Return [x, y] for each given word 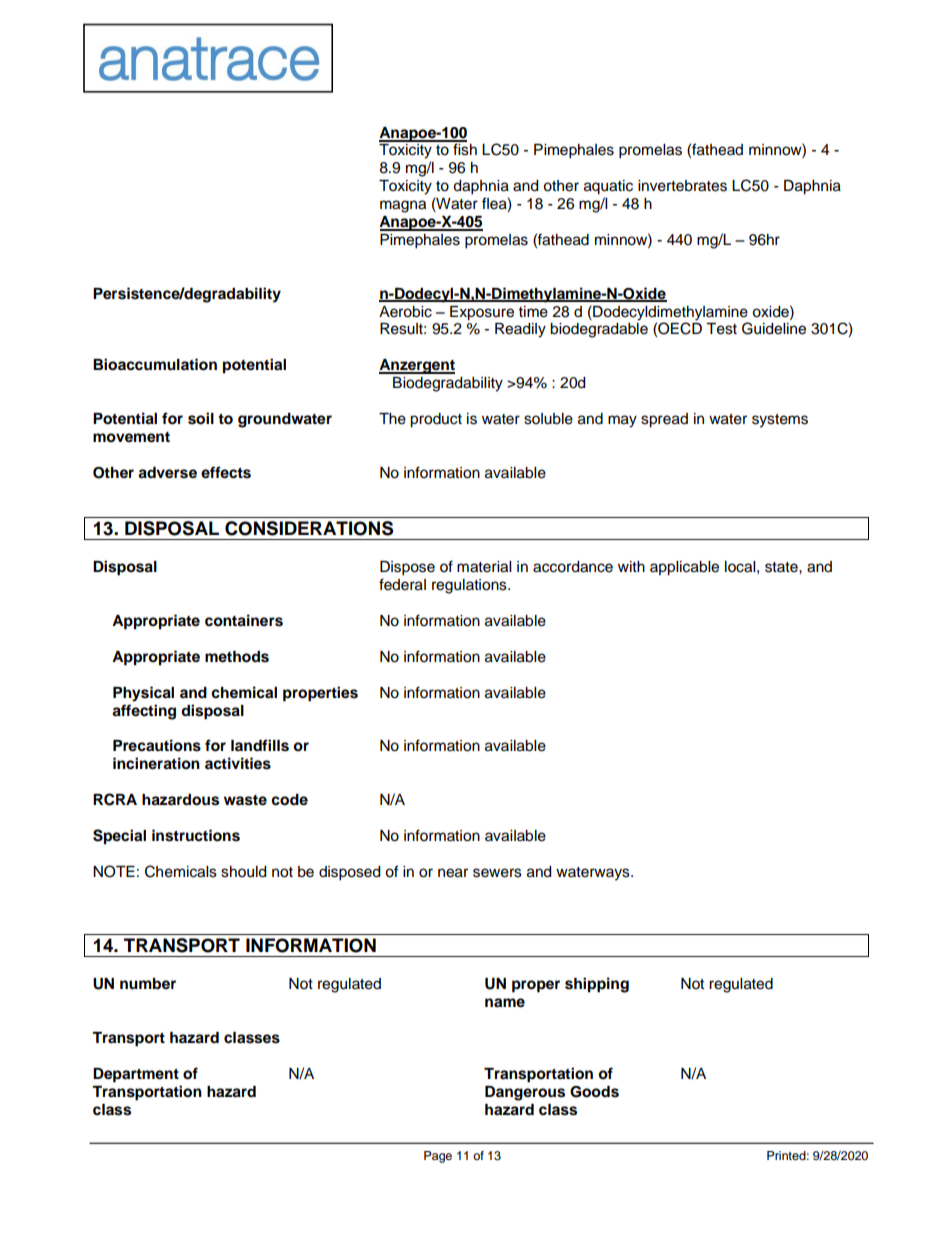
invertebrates [682, 186]
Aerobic [405, 312]
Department [136, 1075]
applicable [684, 568]
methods [237, 657]
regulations [470, 586]
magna [403, 206]
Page [438, 1157]
